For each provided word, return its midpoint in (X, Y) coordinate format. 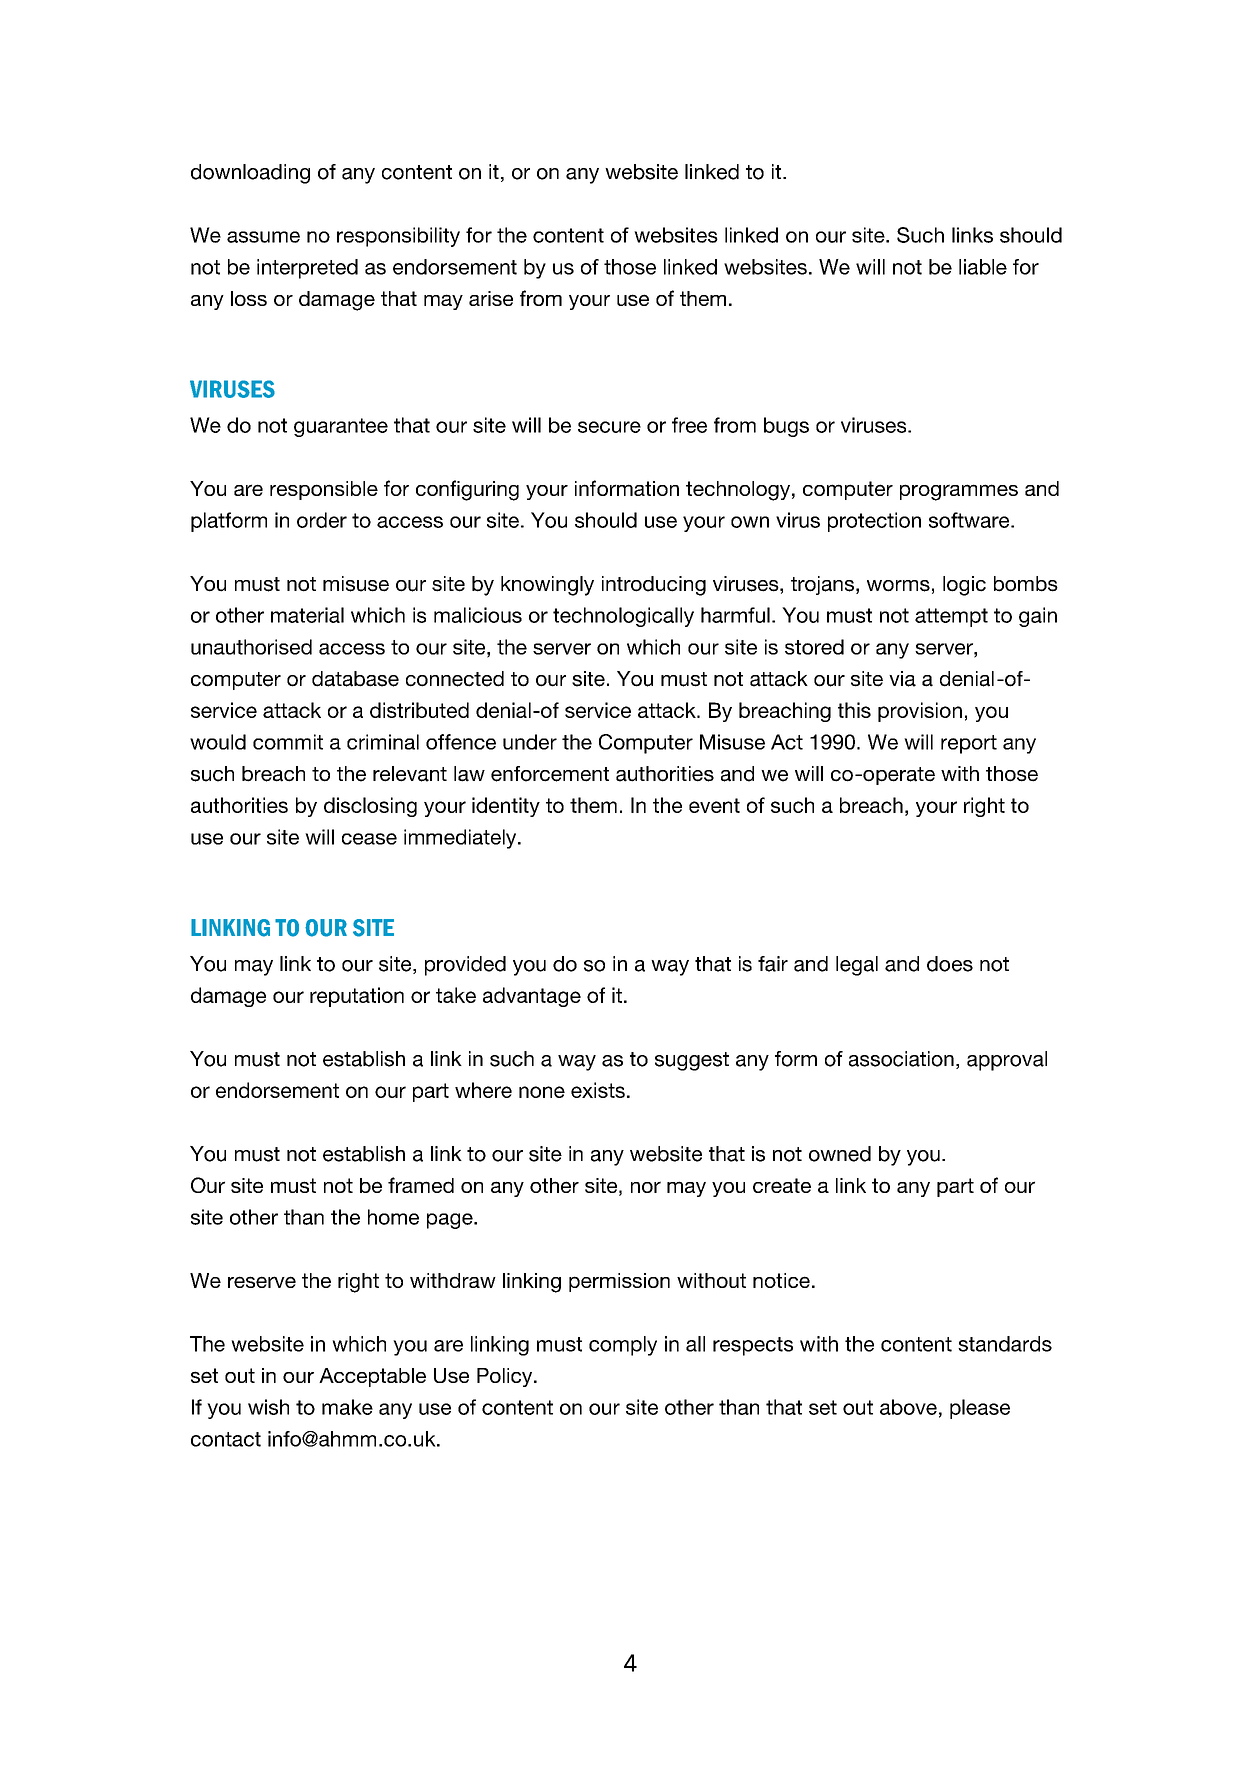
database (355, 679)
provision (920, 712)
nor (646, 1187)
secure (609, 427)
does (950, 964)
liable (983, 267)
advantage (532, 997)
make (347, 1407)
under (530, 742)
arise (491, 298)
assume (263, 237)
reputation (357, 997)
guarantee (341, 427)
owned (840, 1154)
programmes (959, 492)
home (393, 1217)
